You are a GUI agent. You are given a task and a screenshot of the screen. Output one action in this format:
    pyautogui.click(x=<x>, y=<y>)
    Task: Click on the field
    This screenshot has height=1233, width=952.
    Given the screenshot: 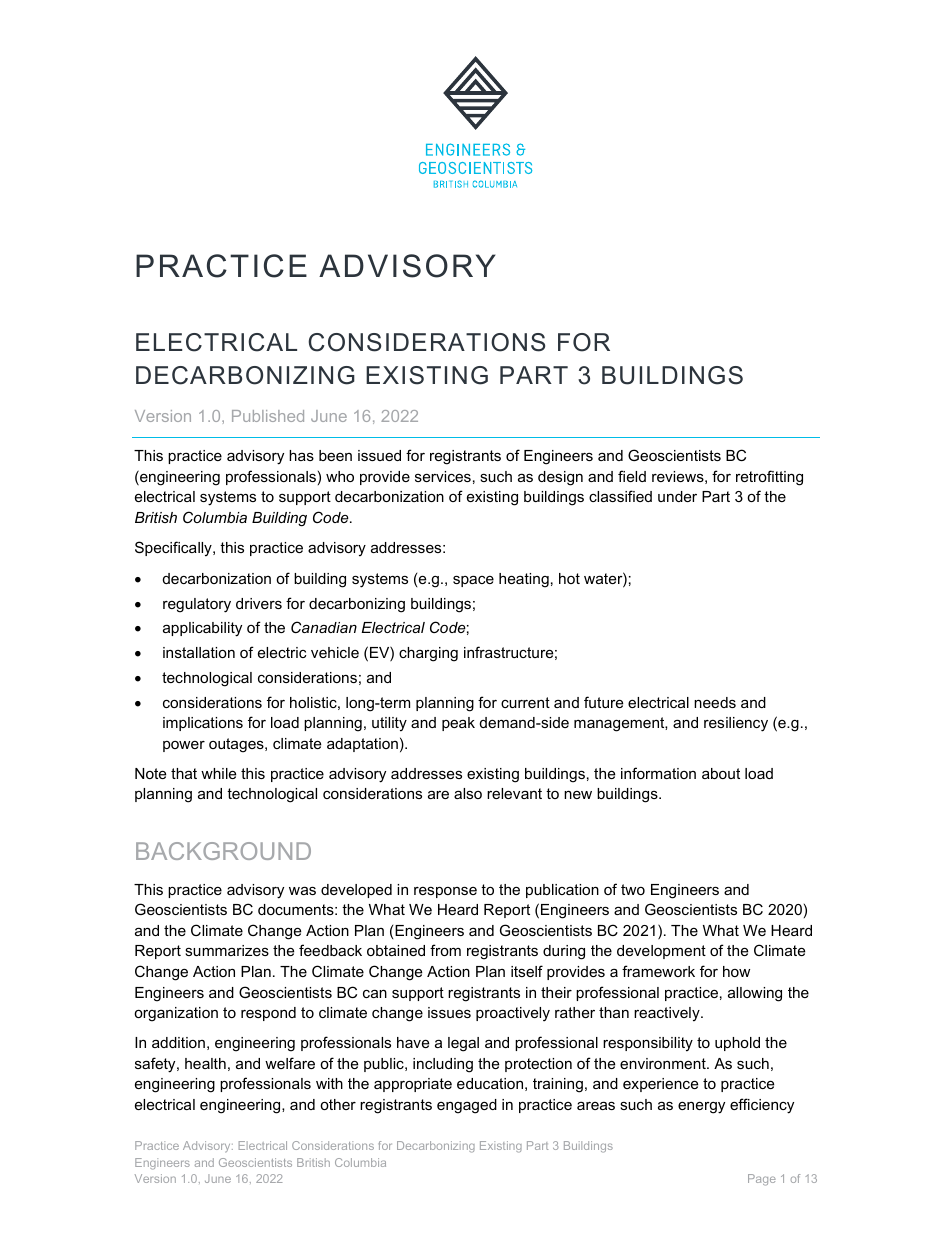 What is the action you would take?
    pyautogui.click(x=632, y=476)
